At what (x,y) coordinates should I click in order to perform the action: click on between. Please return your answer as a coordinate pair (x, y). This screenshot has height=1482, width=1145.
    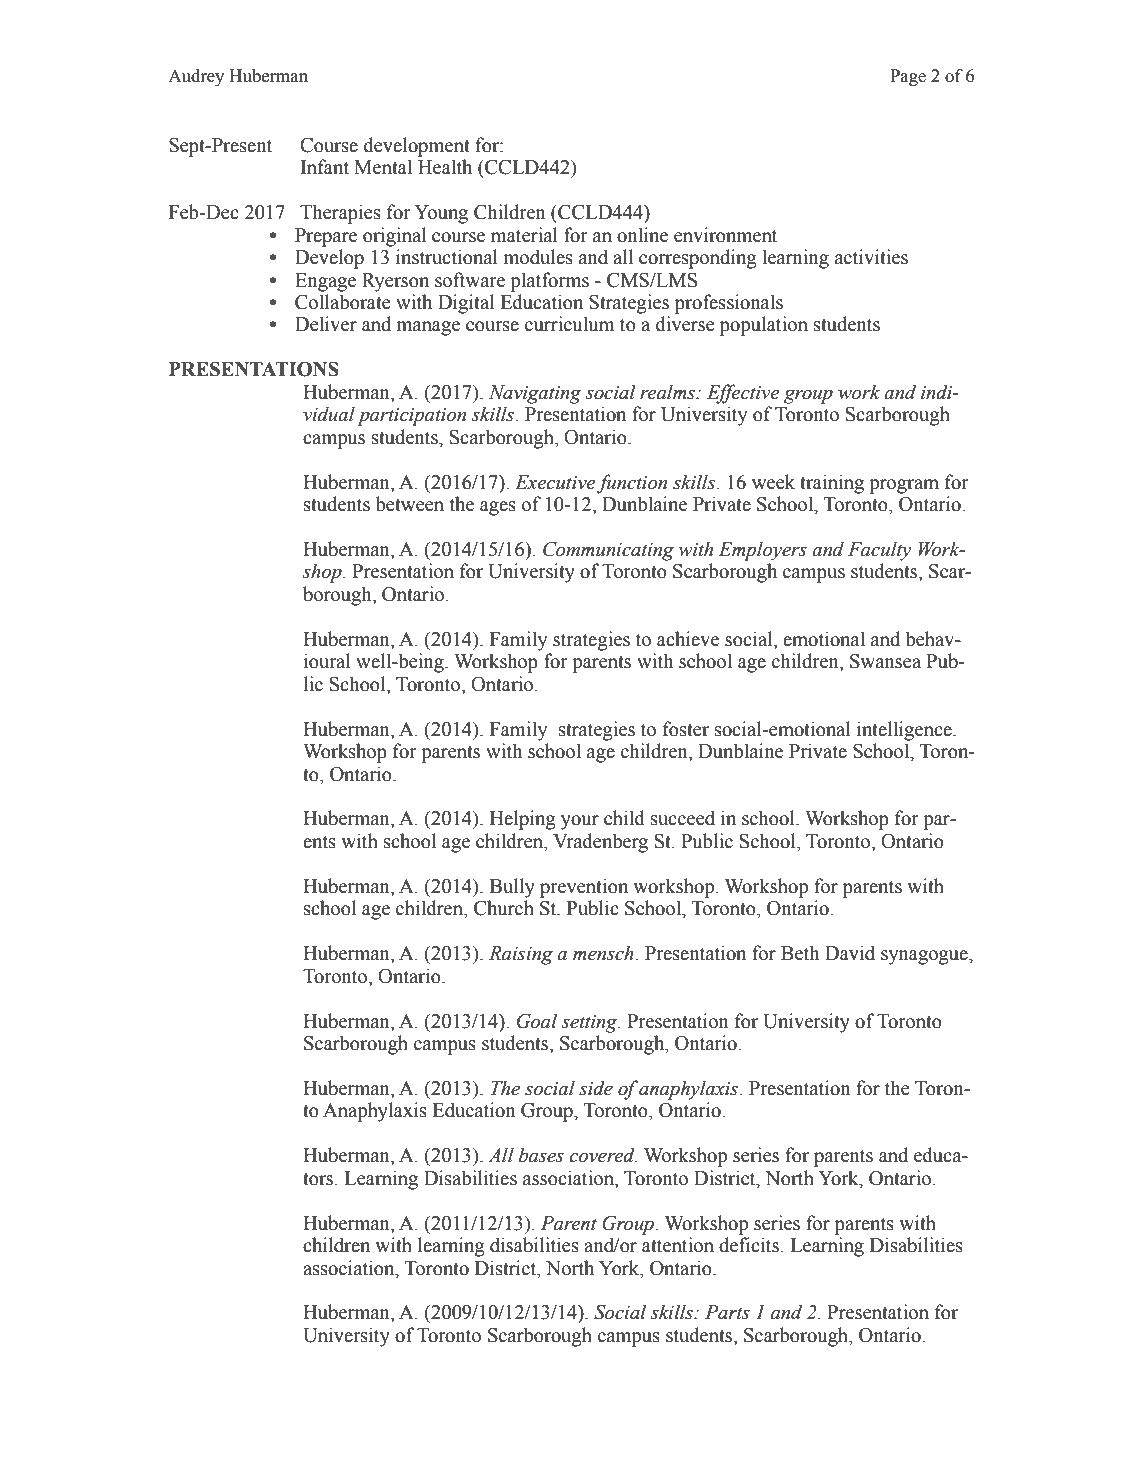
    Looking at the image, I should click on (410, 504).
